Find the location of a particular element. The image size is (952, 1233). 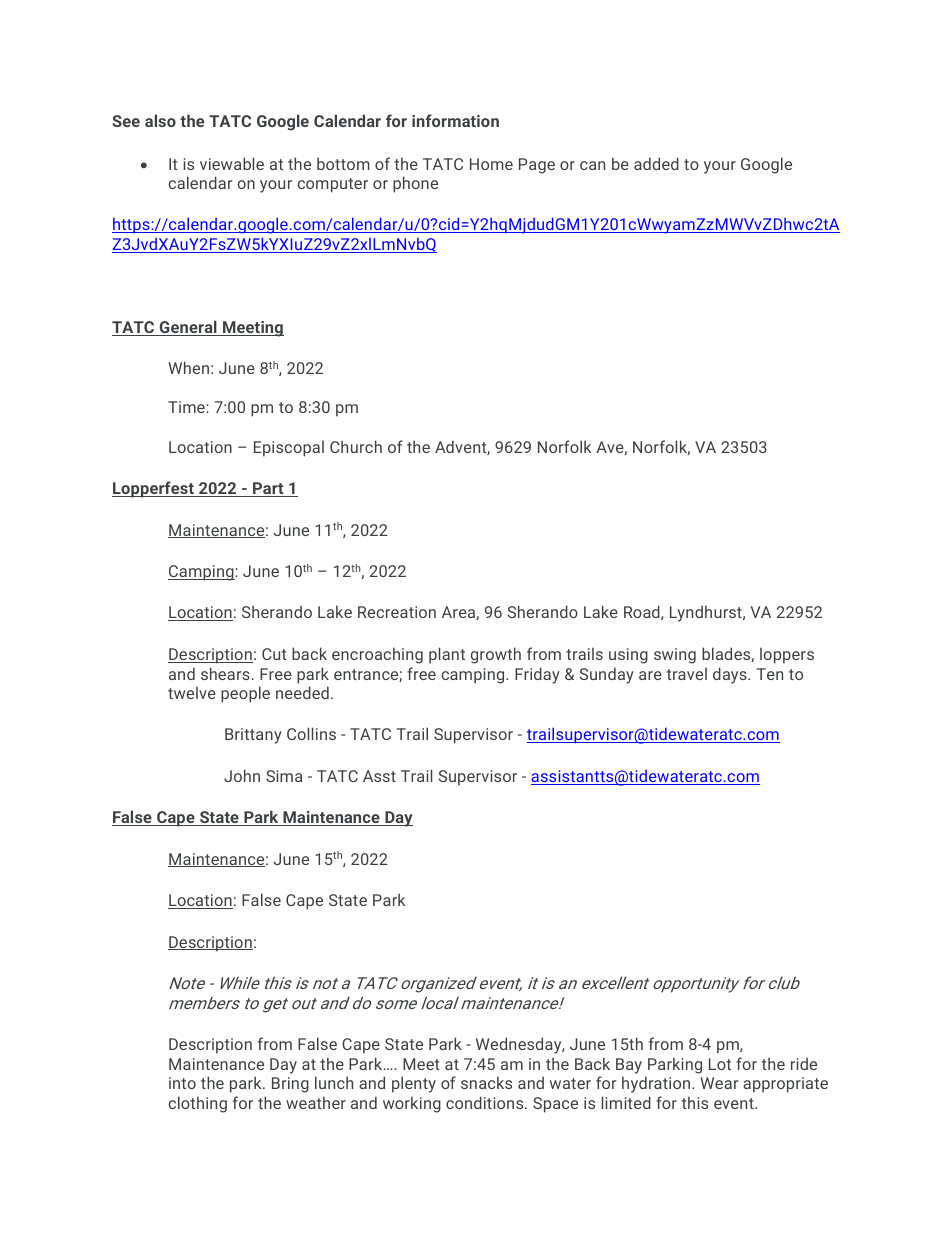

days is located at coordinates (731, 675).
